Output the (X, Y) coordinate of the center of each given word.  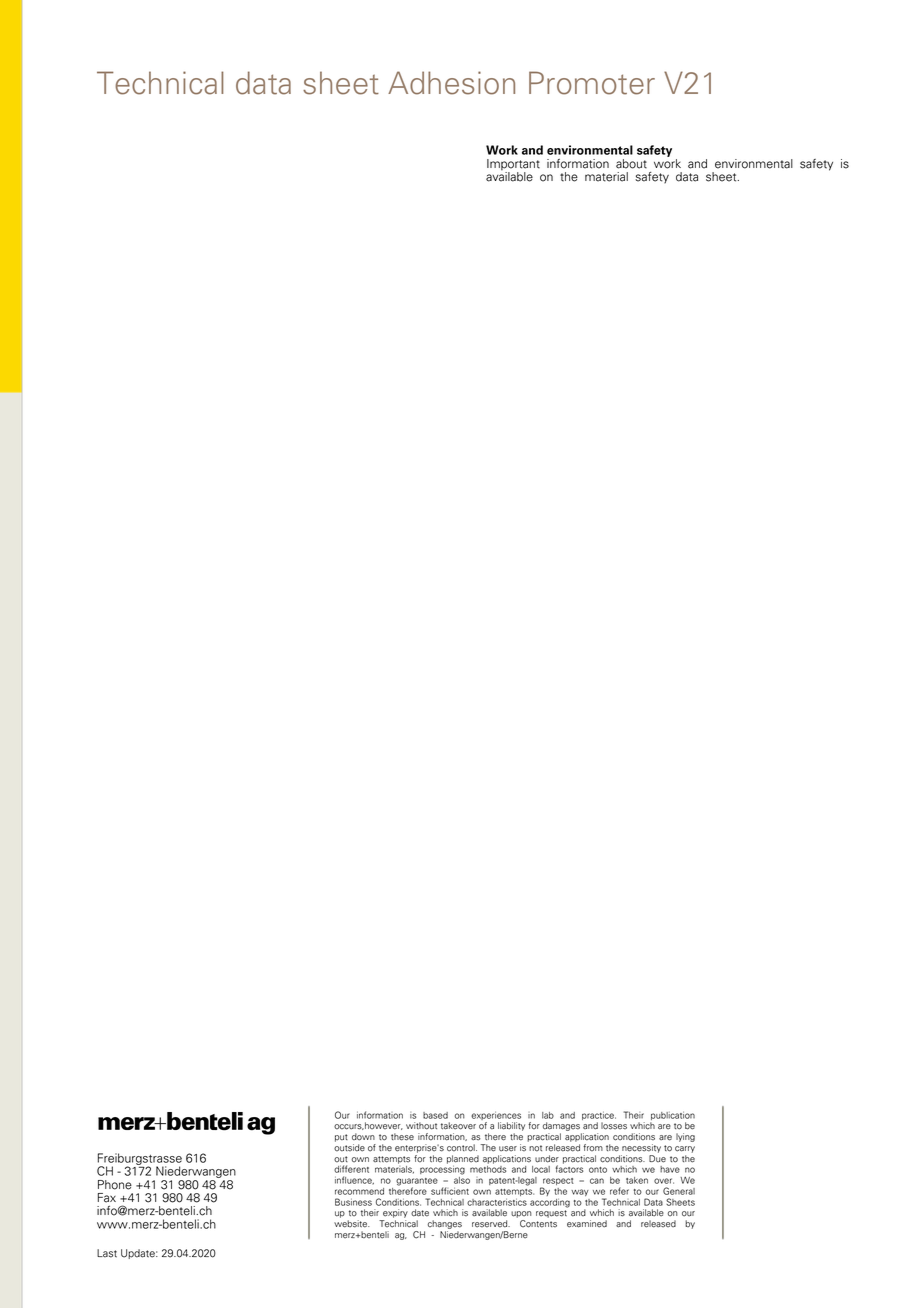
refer (619, 1191)
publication (672, 1117)
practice (599, 1117)
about (631, 164)
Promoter (592, 83)
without (421, 1126)
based (435, 1115)
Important (513, 166)
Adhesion (451, 83)
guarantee (417, 1183)
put (341, 1138)
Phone (115, 1185)
